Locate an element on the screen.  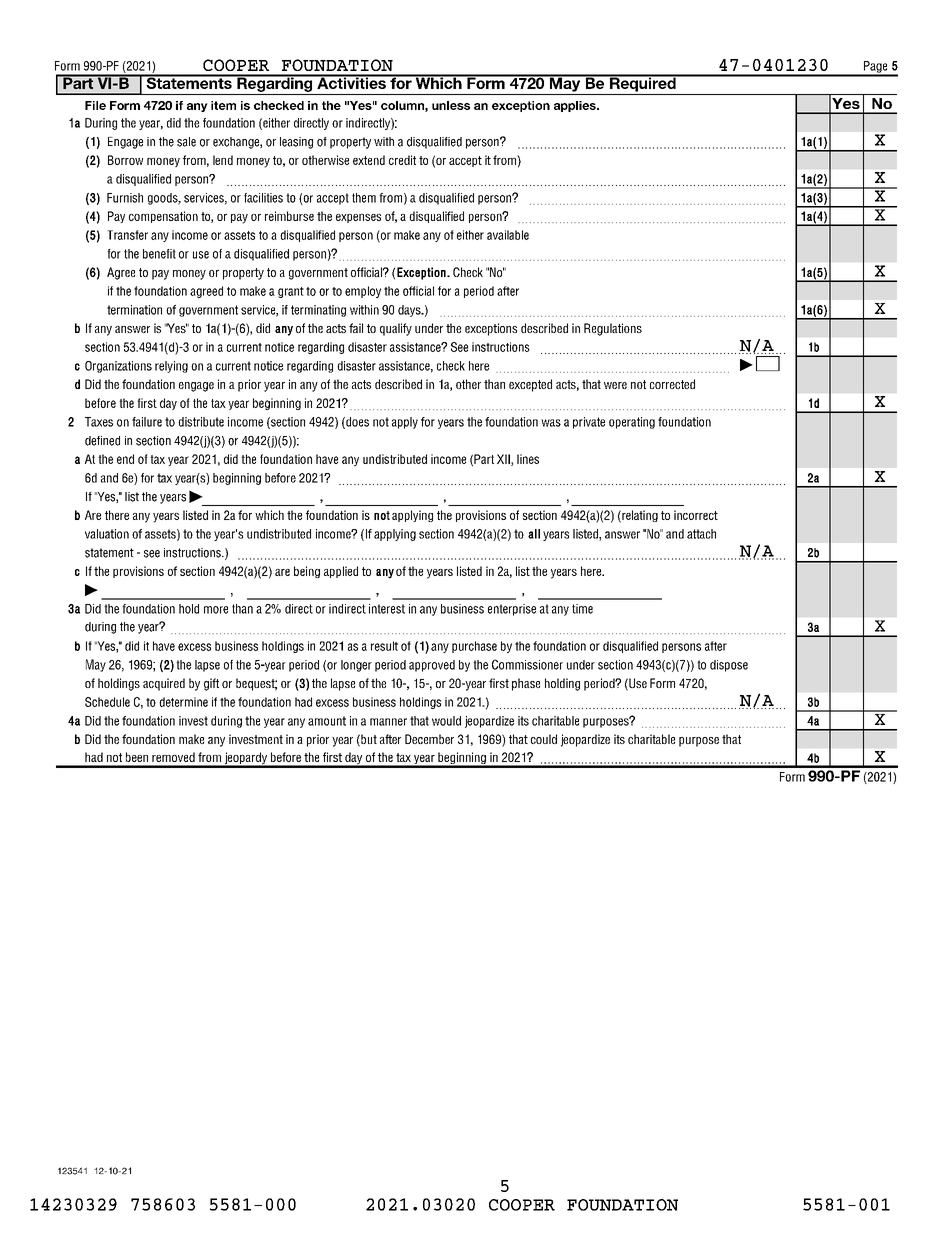
days is located at coordinates (410, 311).
